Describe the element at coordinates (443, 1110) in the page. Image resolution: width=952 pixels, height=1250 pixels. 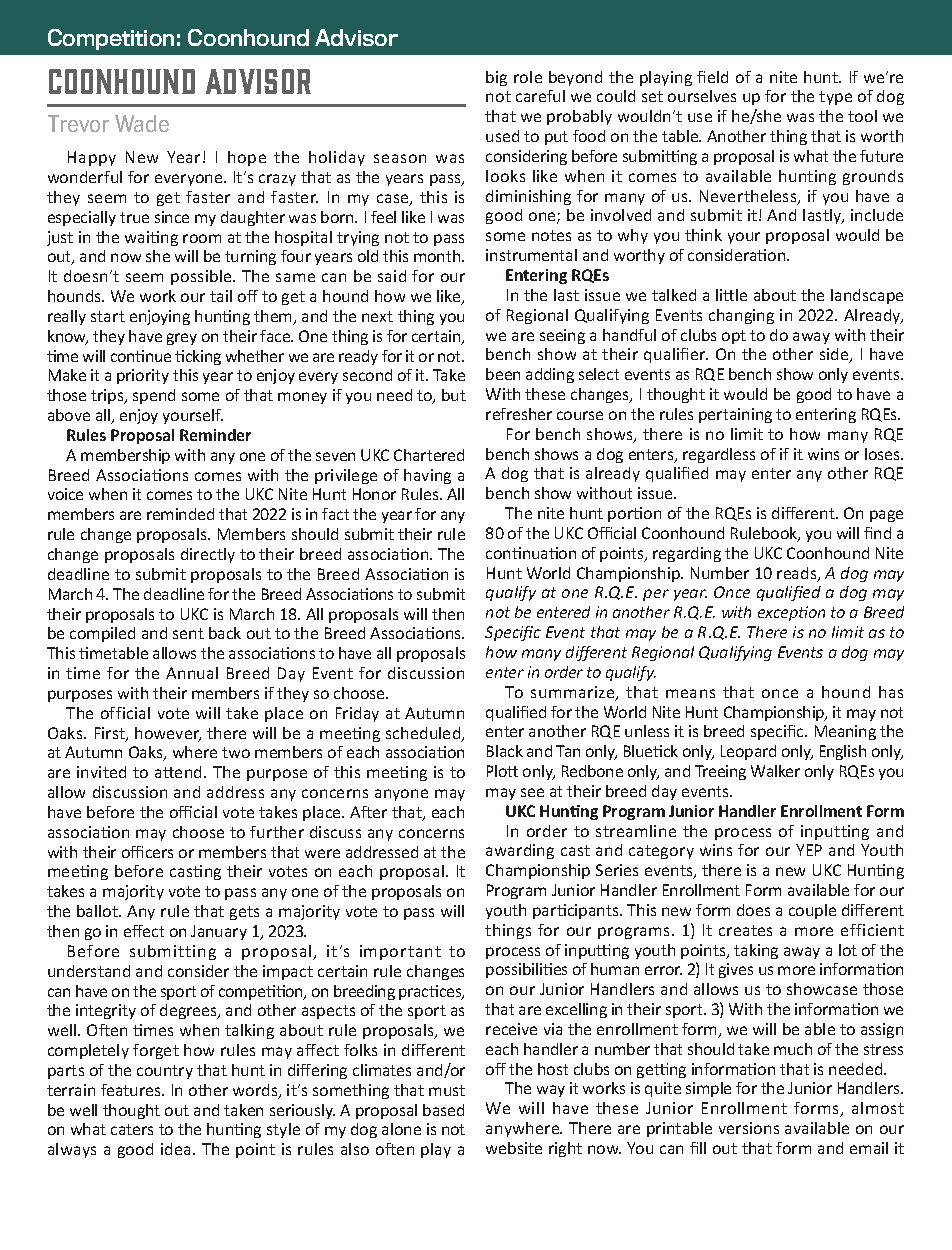
I see `based` at that location.
